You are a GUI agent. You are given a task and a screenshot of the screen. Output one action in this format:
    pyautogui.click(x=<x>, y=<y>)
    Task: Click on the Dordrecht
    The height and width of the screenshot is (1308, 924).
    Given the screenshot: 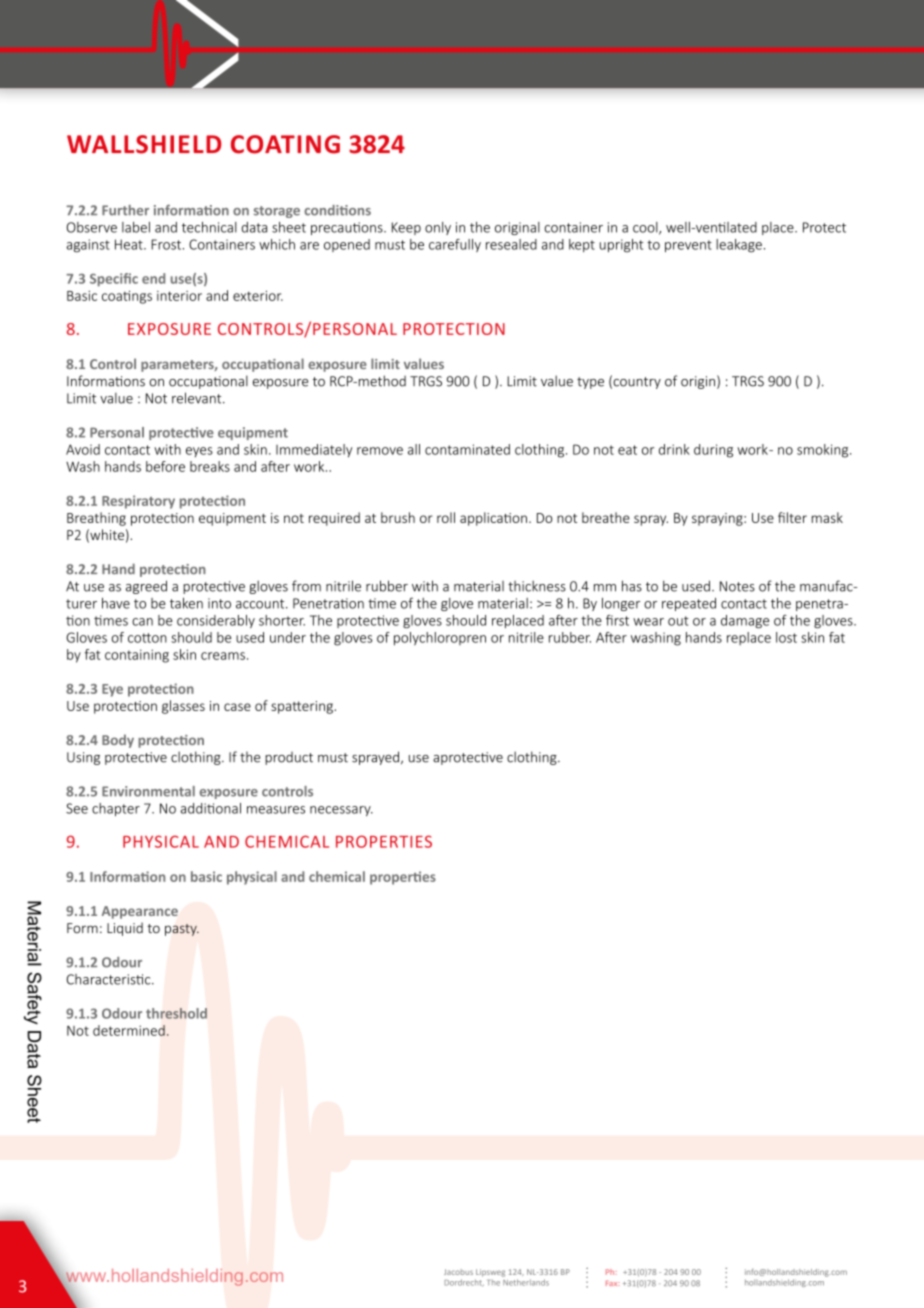 What is the action you would take?
    pyautogui.click(x=464, y=1283)
